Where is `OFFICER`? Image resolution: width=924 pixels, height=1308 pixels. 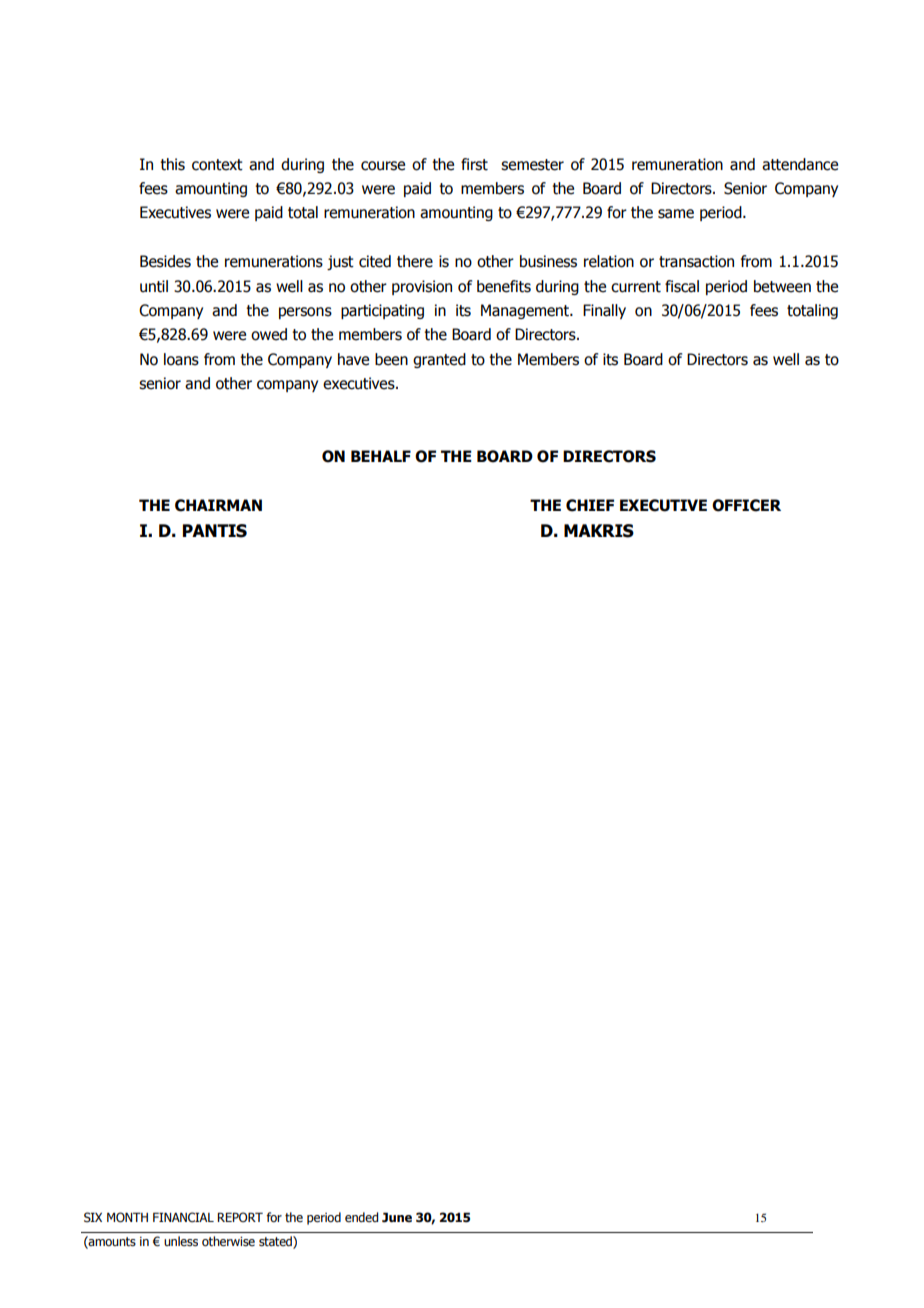 OFFICER is located at coordinates (746, 505).
